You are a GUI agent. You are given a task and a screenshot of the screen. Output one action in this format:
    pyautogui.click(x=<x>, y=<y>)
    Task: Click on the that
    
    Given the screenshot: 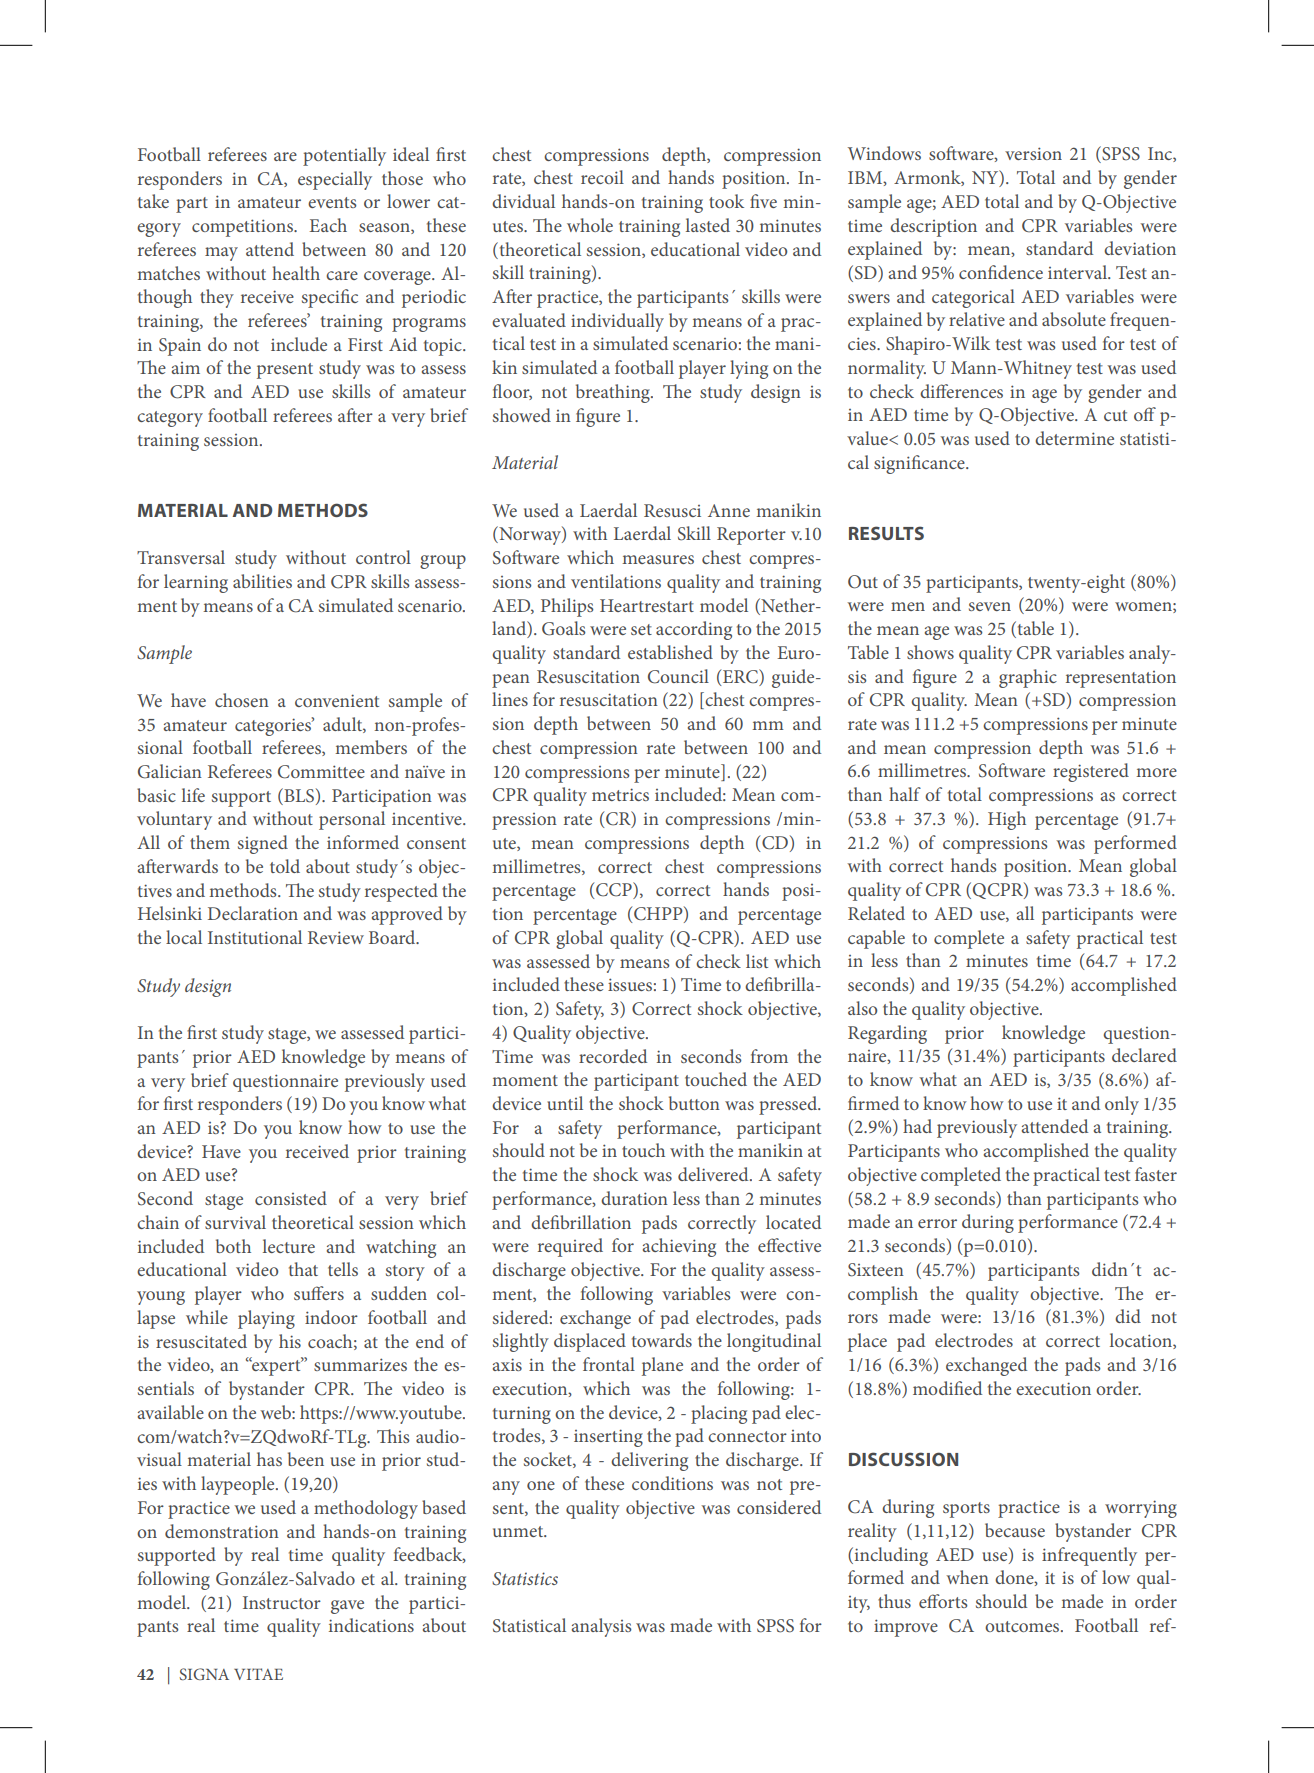 What is the action you would take?
    pyautogui.click(x=303, y=1269)
